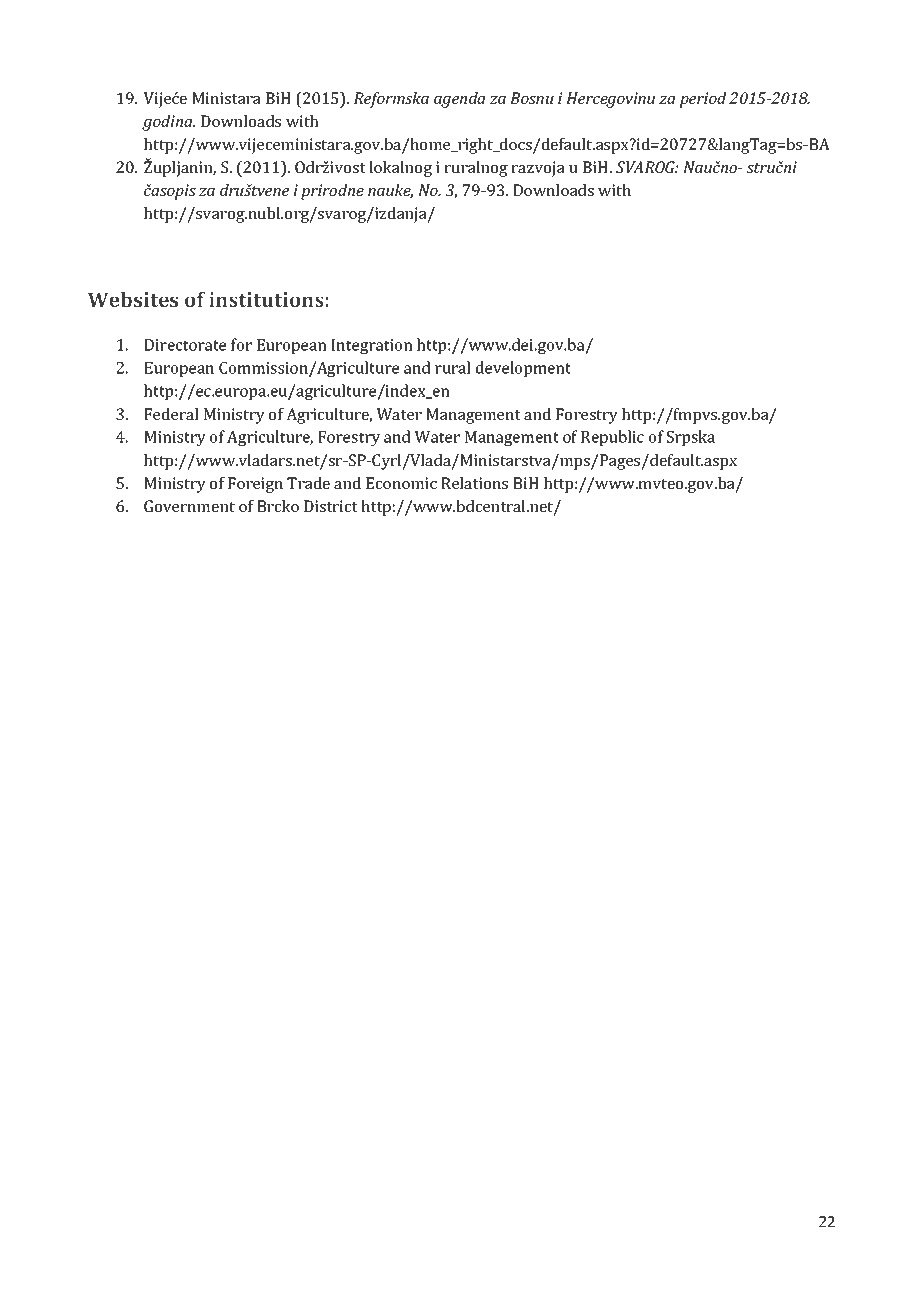  Describe the element at coordinates (372, 346) in the document. I see `Integration` at that location.
